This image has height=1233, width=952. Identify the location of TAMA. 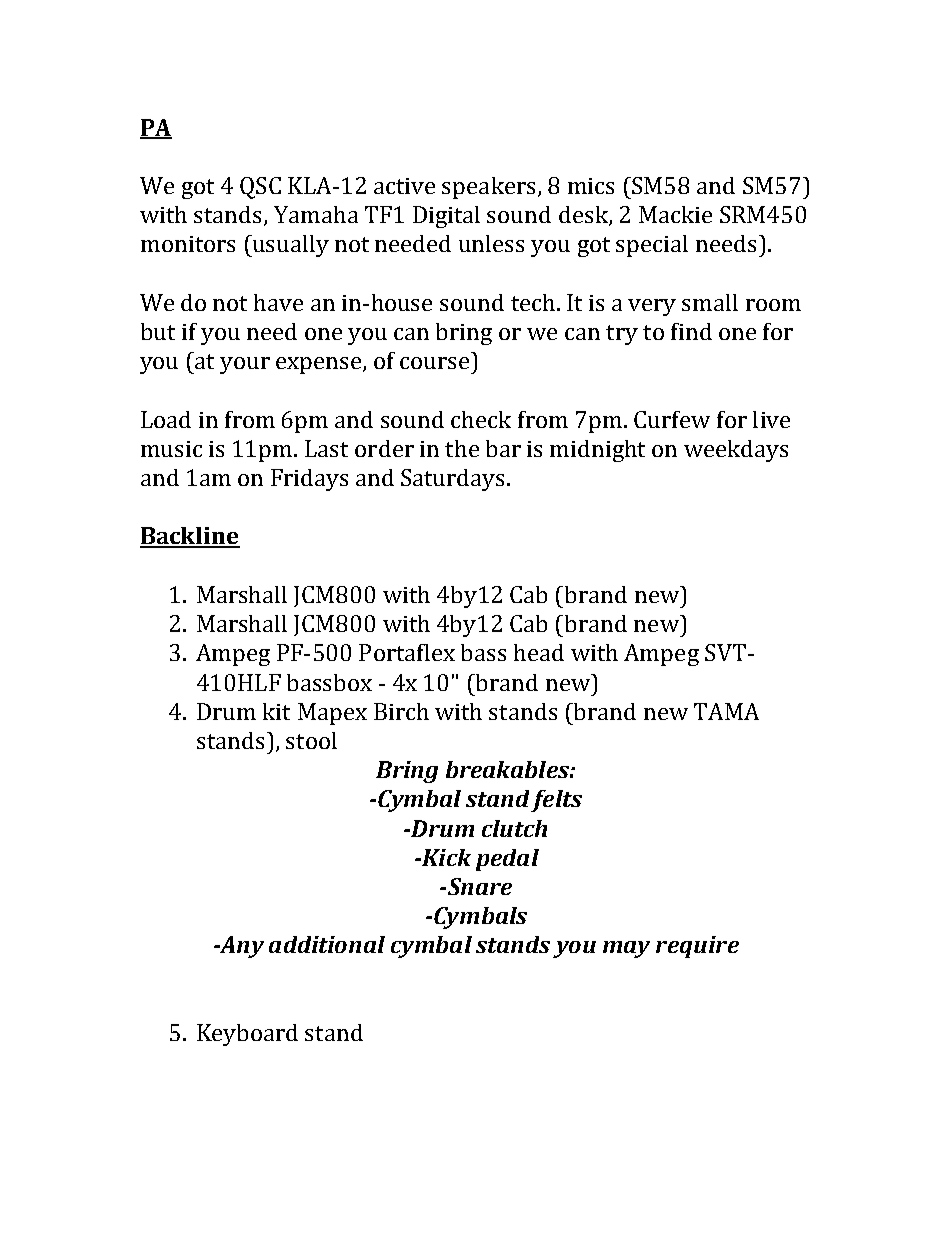
(726, 711).
